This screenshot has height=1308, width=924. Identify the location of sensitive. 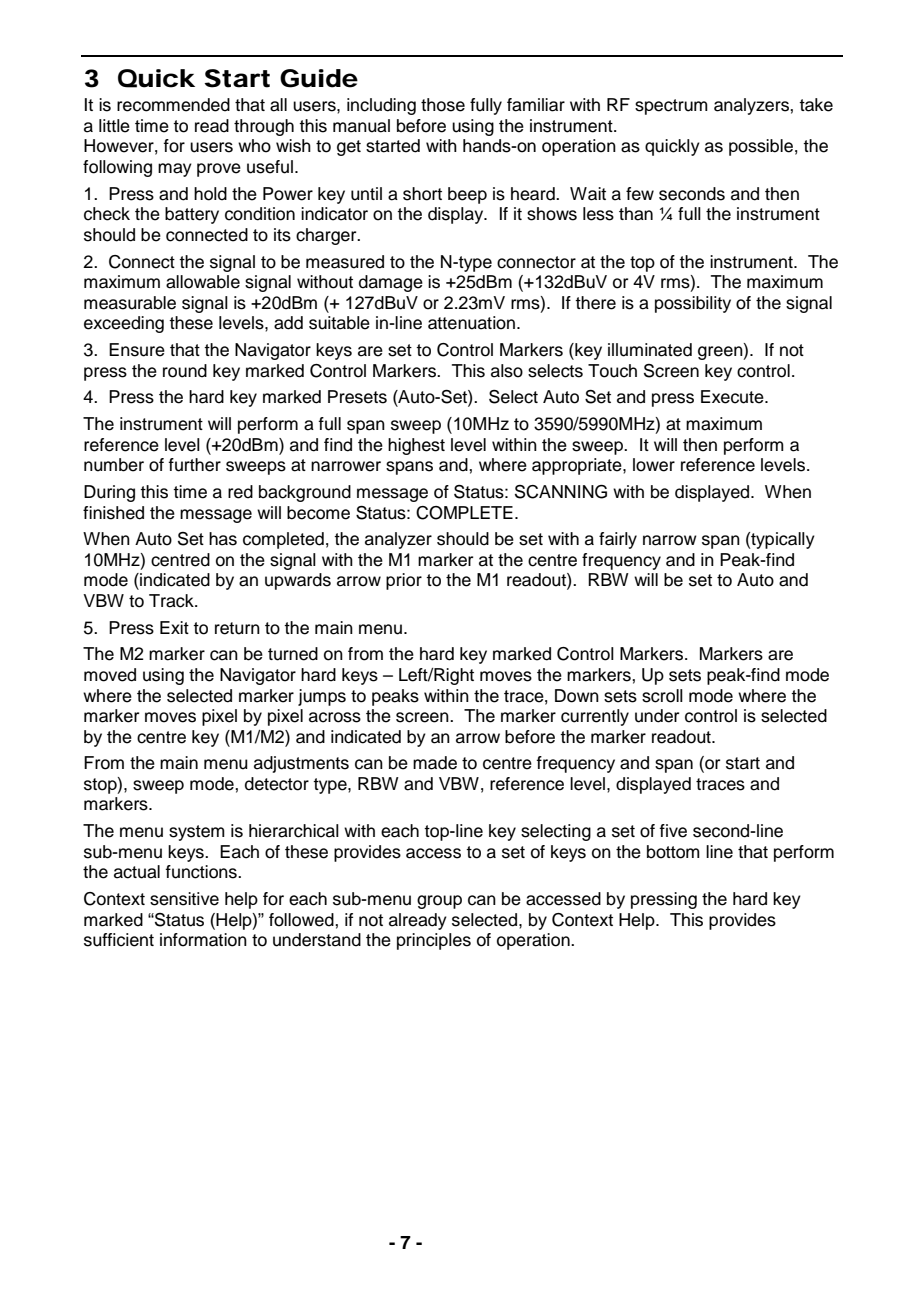
(184, 899).
